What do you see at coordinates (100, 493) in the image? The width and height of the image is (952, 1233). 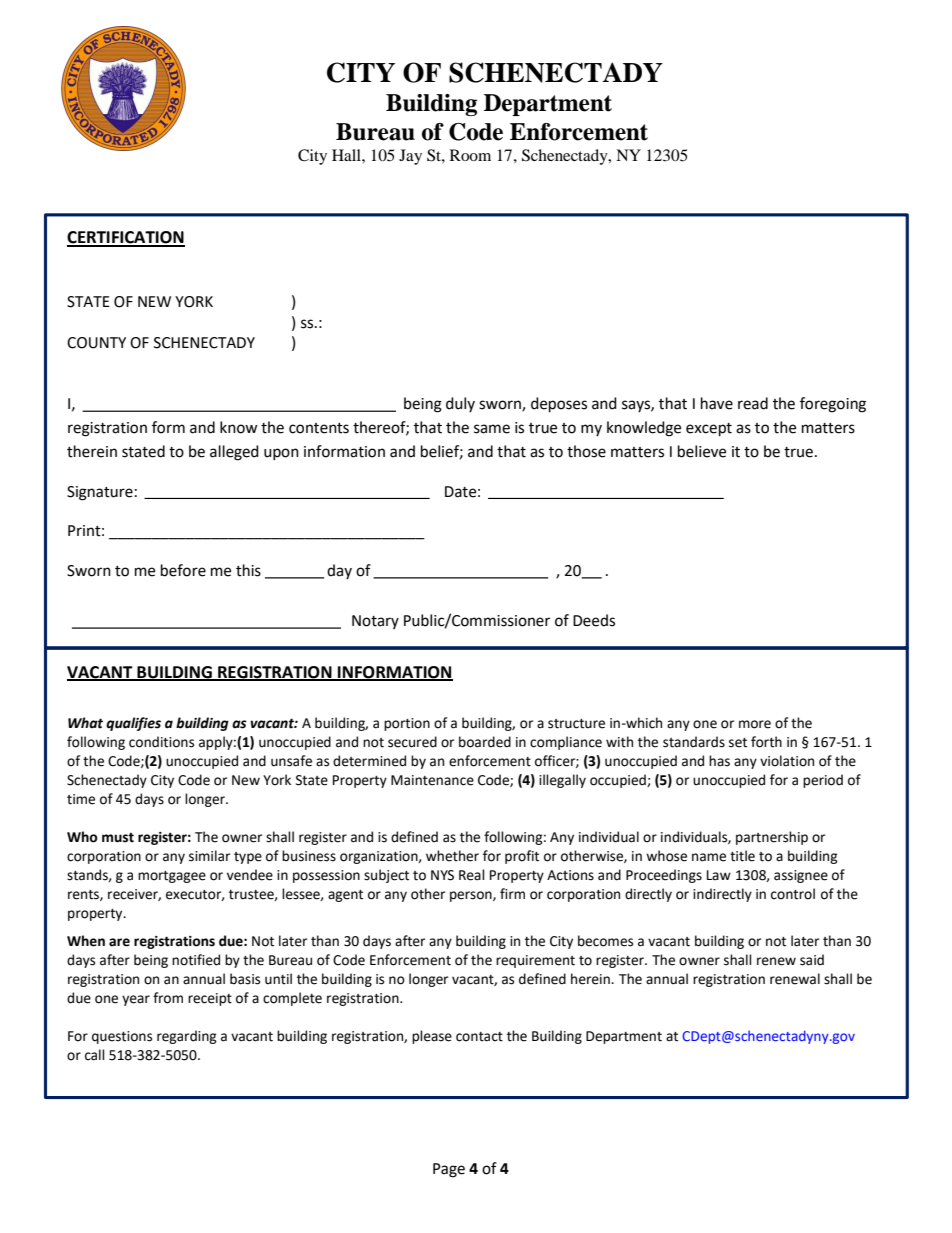 I see `Signature` at bounding box center [100, 493].
